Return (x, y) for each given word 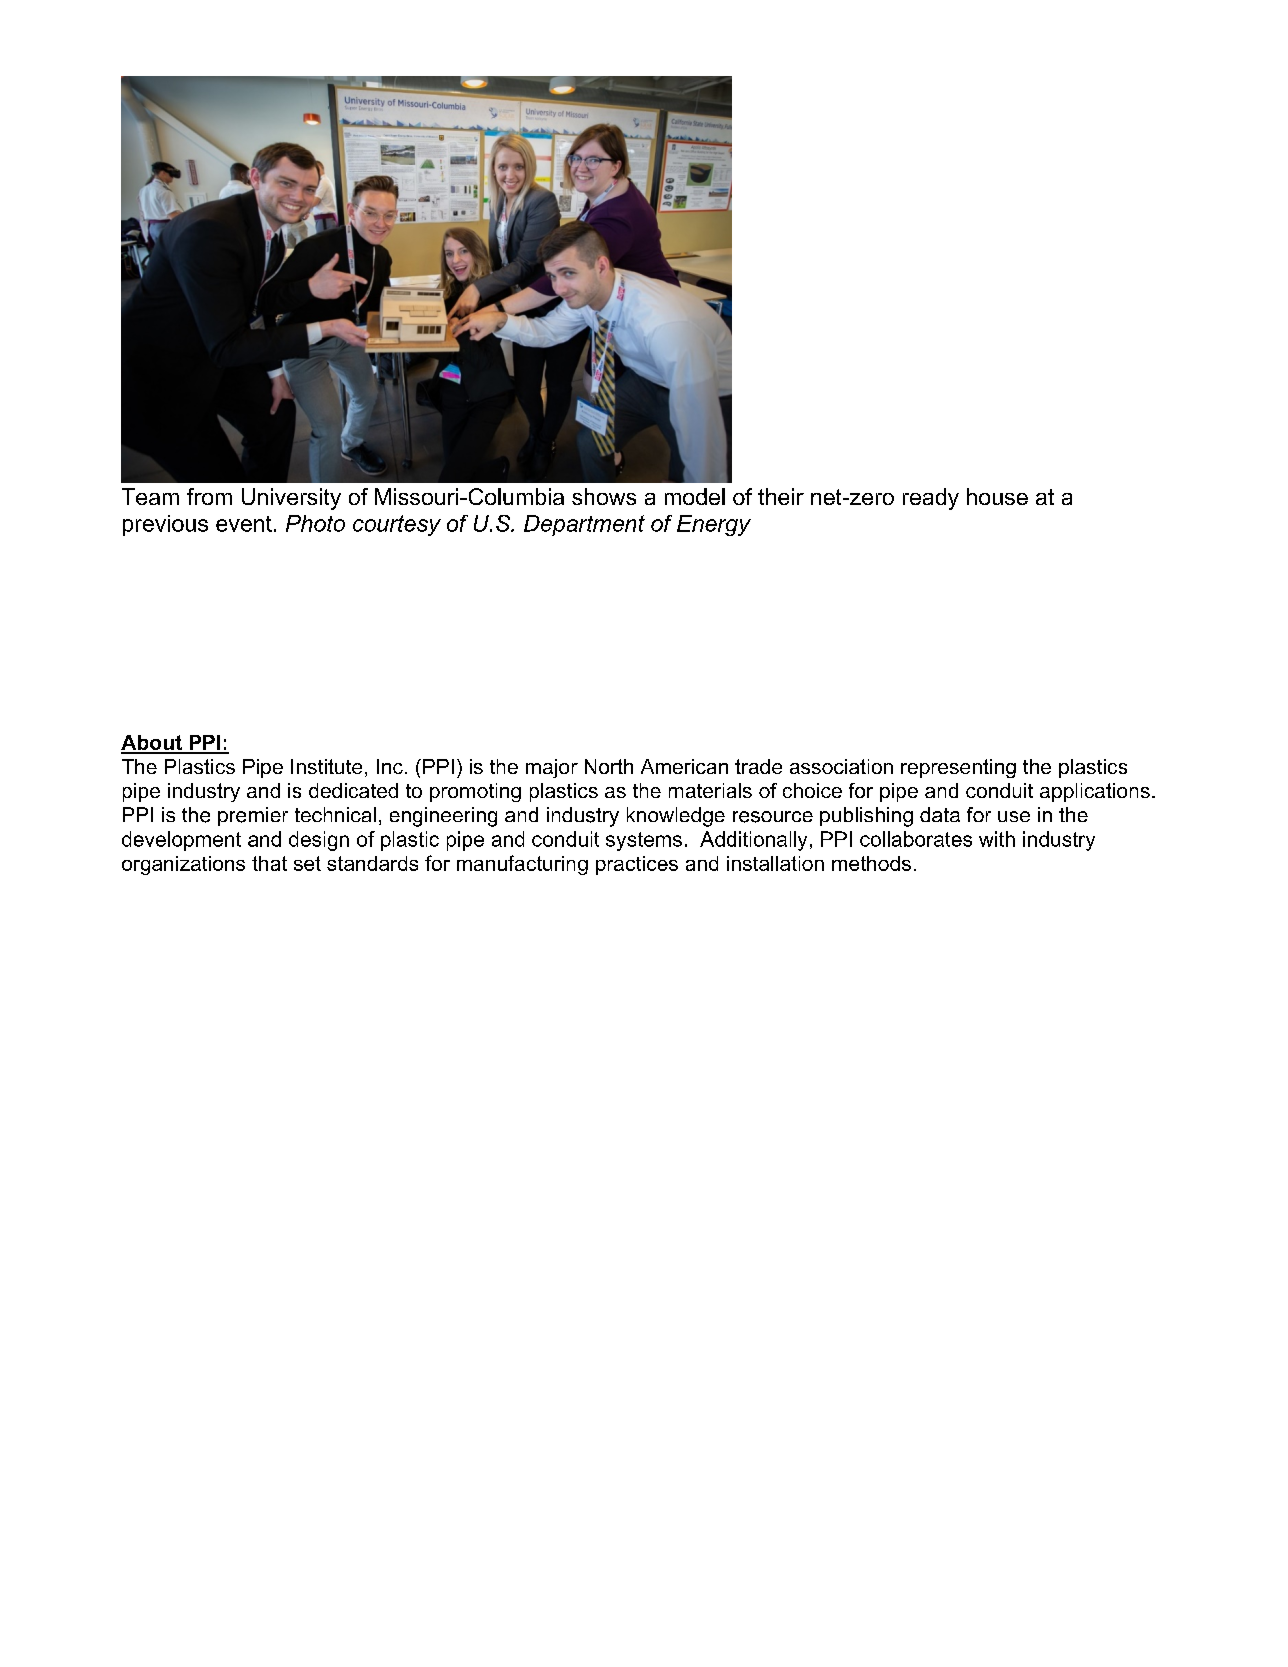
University (291, 499)
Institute (326, 766)
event (244, 524)
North (609, 766)
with (997, 839)
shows (604, 496)
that (269, 863)
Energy (714, 525)
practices (637, 865)
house (997, 496)
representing (958, 768)
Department (584, 525)
